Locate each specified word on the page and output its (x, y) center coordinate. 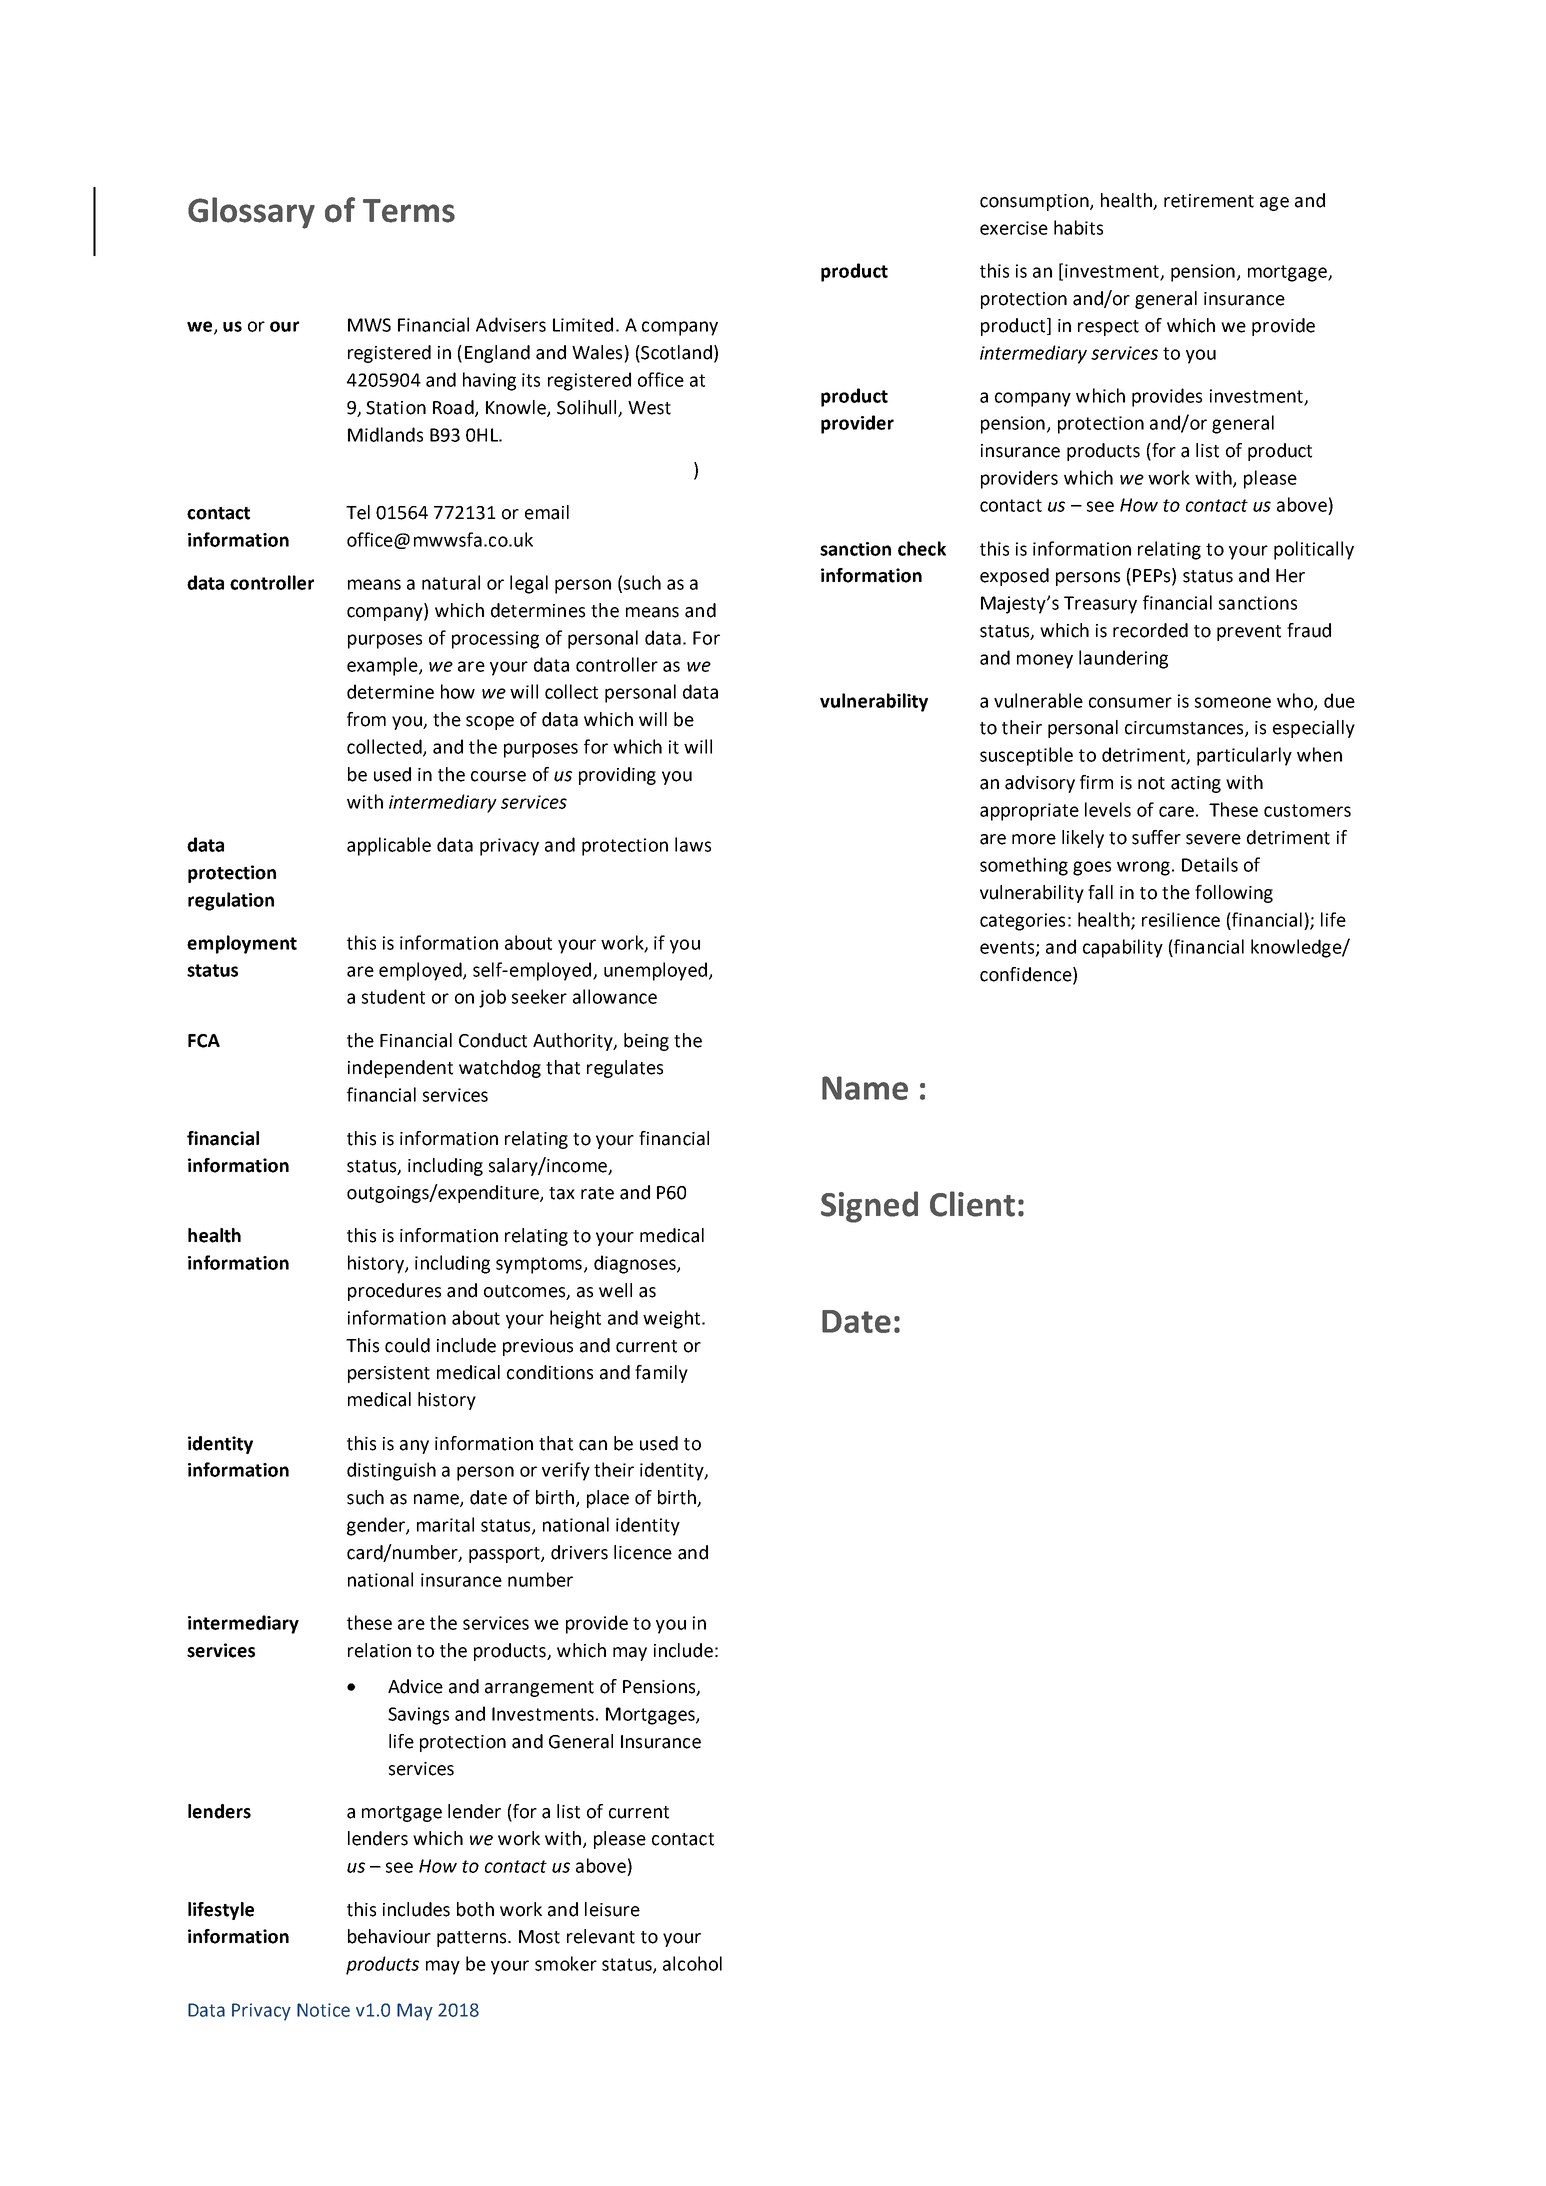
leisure (612, 1909)
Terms (409, 211)
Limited (583, 324)
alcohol (692, 1963)
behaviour (389, 1936)
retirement (1209, 201)
